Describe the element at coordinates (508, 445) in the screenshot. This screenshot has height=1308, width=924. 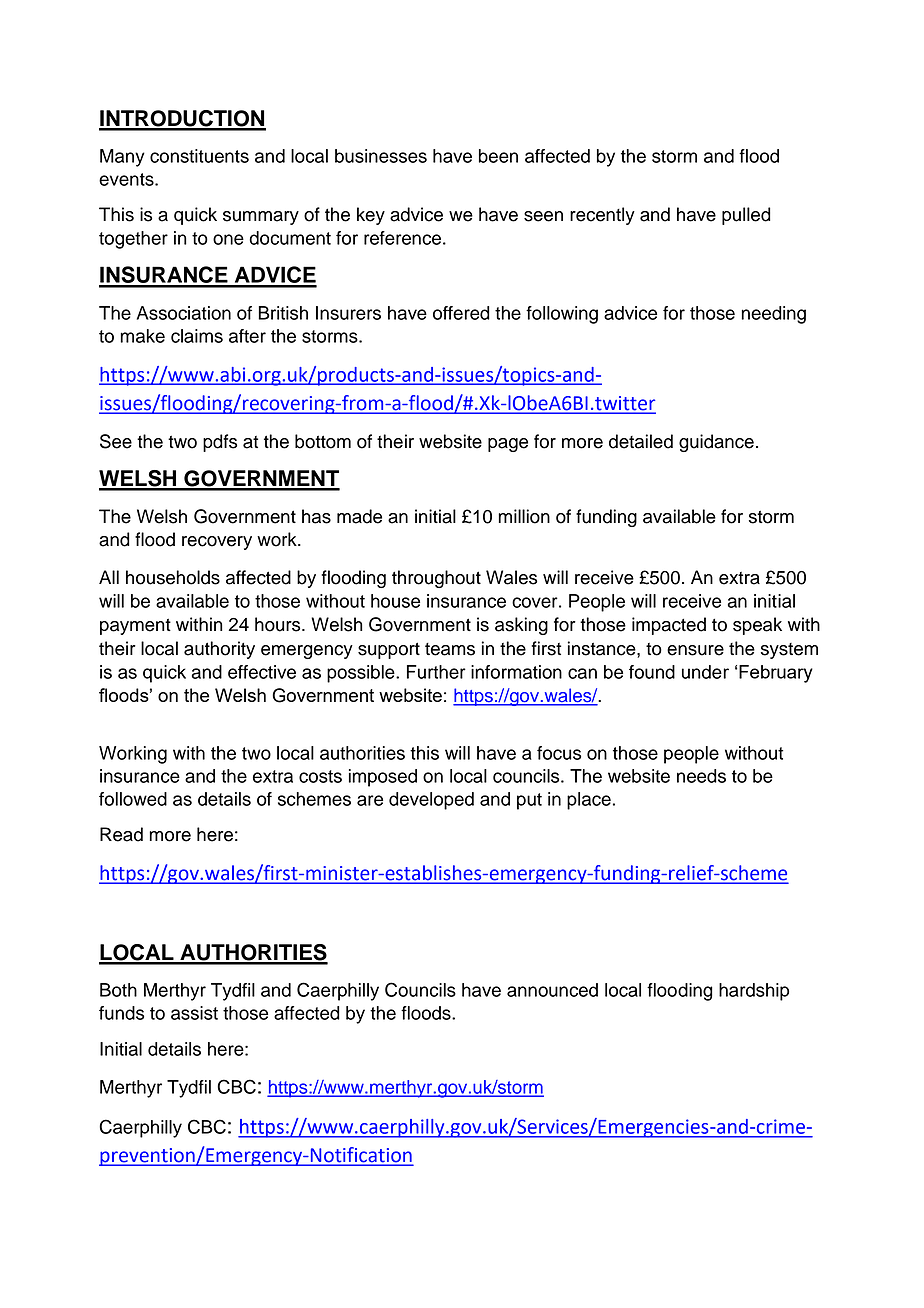
I see `page` at that location.
